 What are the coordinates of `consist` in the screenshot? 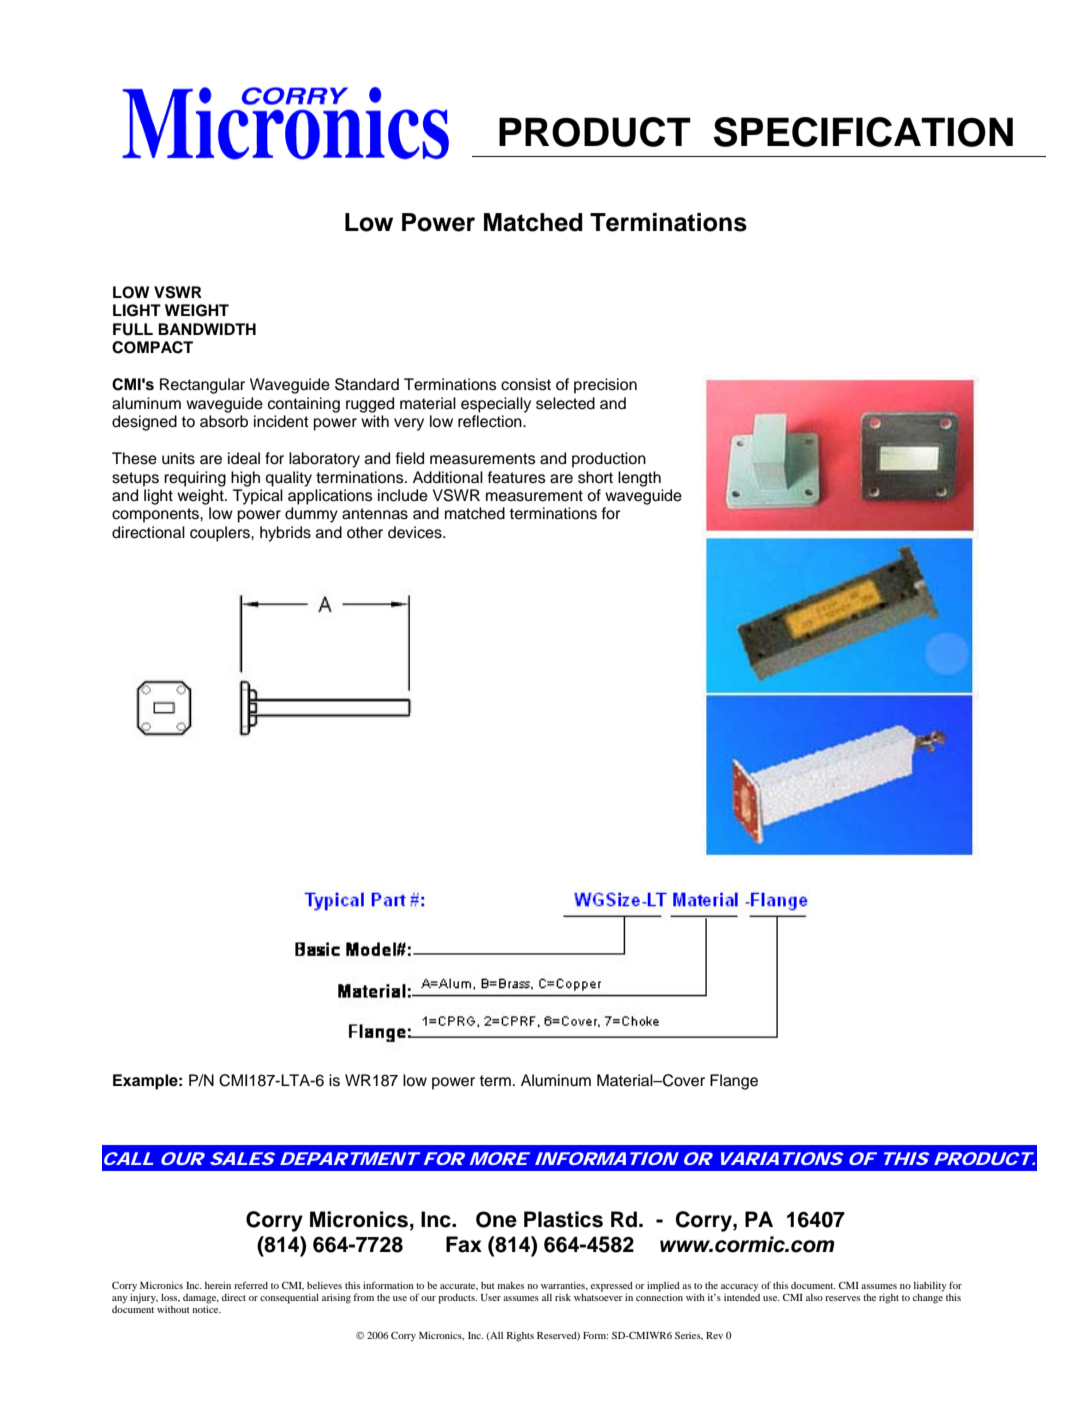 It's located at (526, 384).
